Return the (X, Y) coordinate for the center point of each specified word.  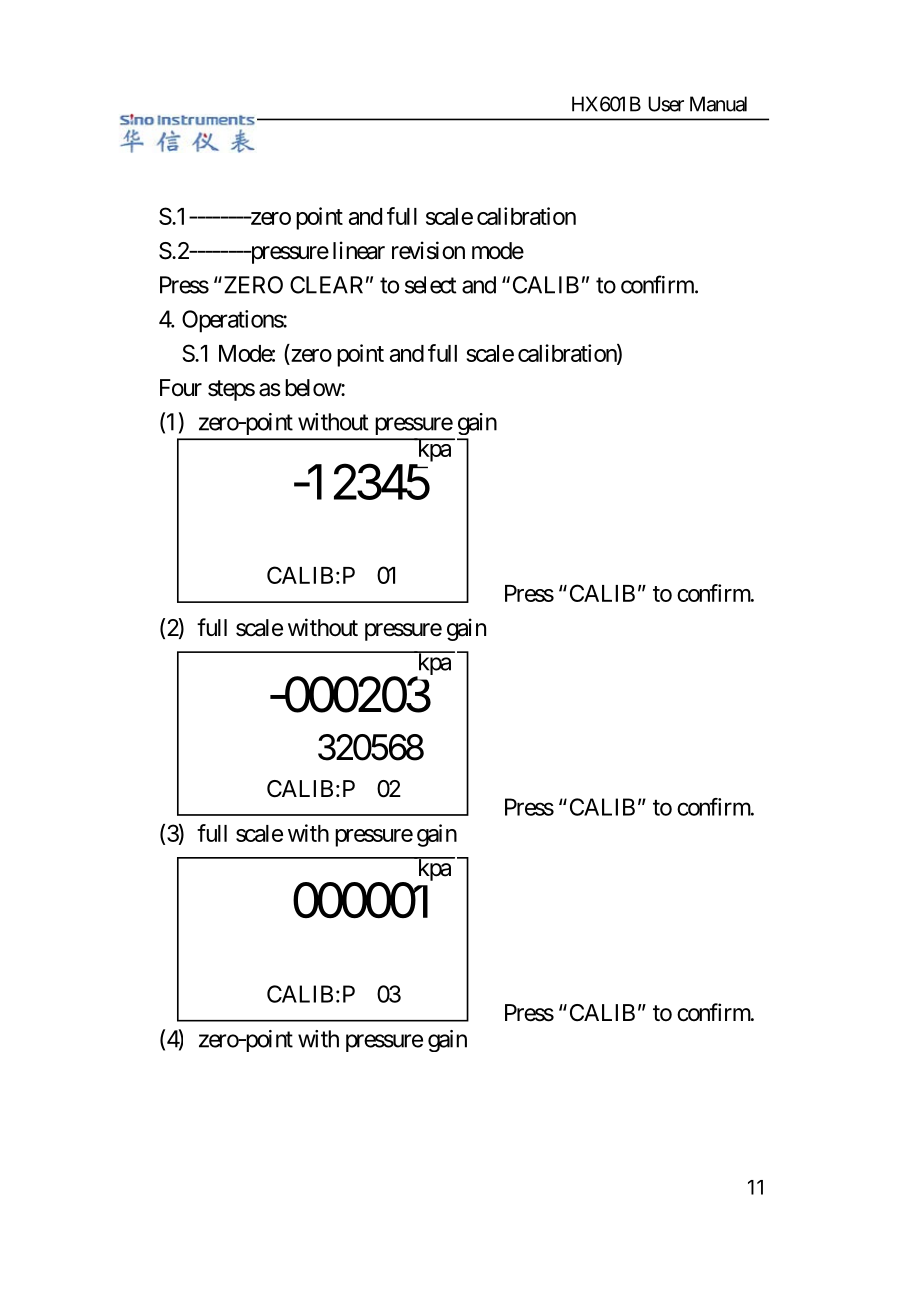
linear (359, 250)
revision (428, 250)
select (431, 285)
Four (181, 388)
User (666, 104)
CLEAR (326, 285)
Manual (718, 104)
